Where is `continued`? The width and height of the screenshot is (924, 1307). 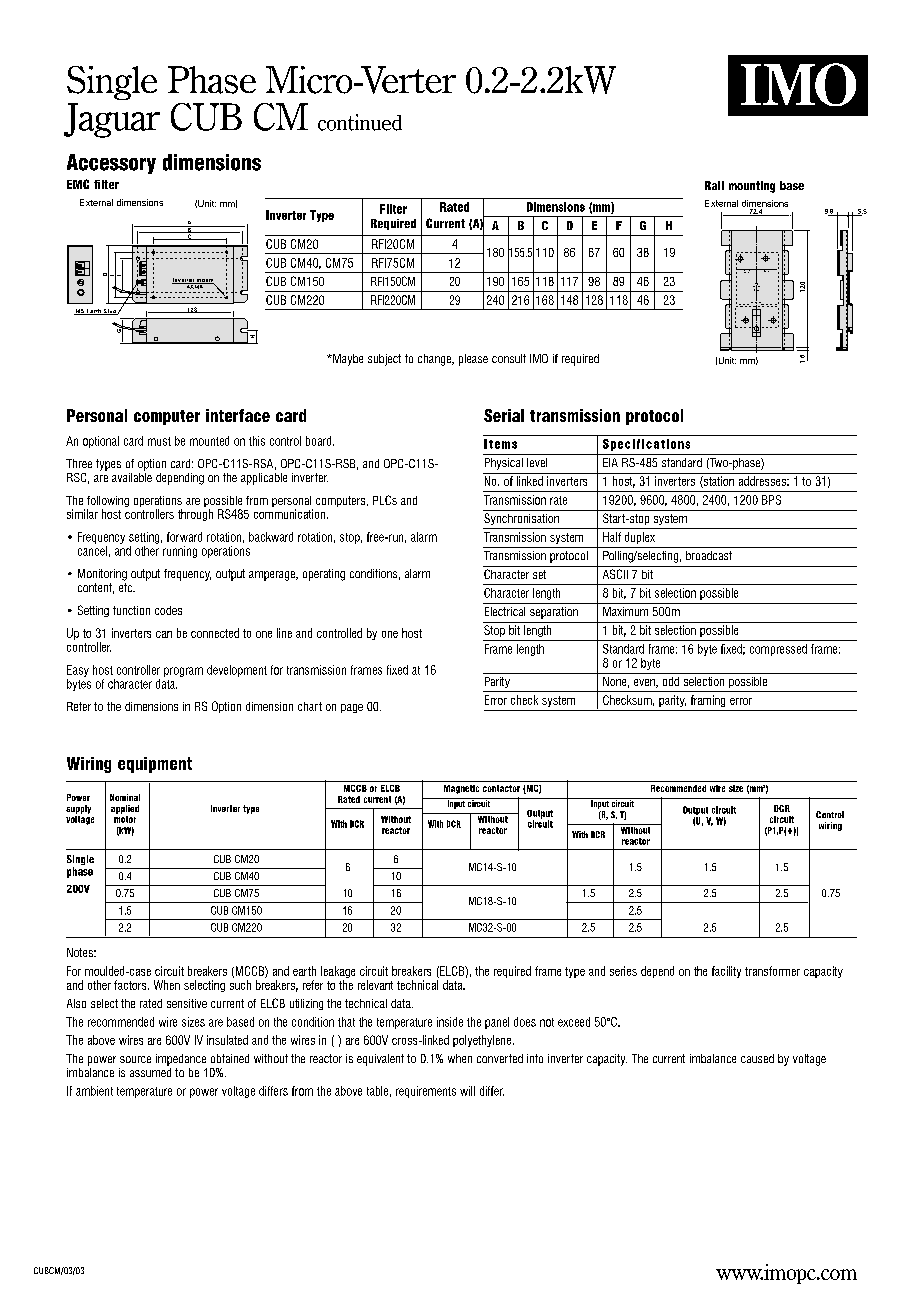 continued is located at coordinates (360, 122).
